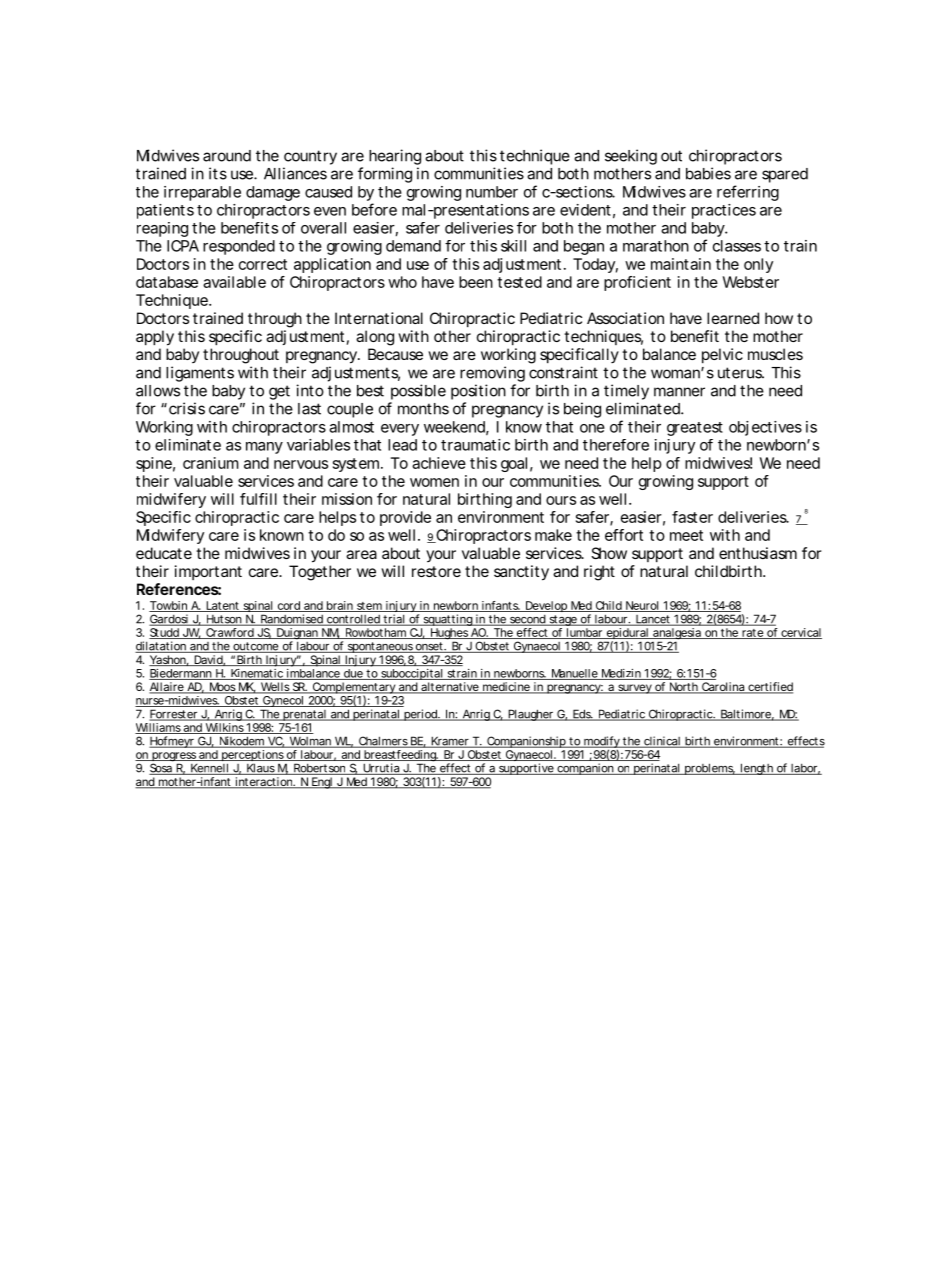 The height and width of the screenshot is (1272, 952). What do you see at coordinates (492, 192) in the screenshot?
I see `number` at bounding box center [492, 192].
